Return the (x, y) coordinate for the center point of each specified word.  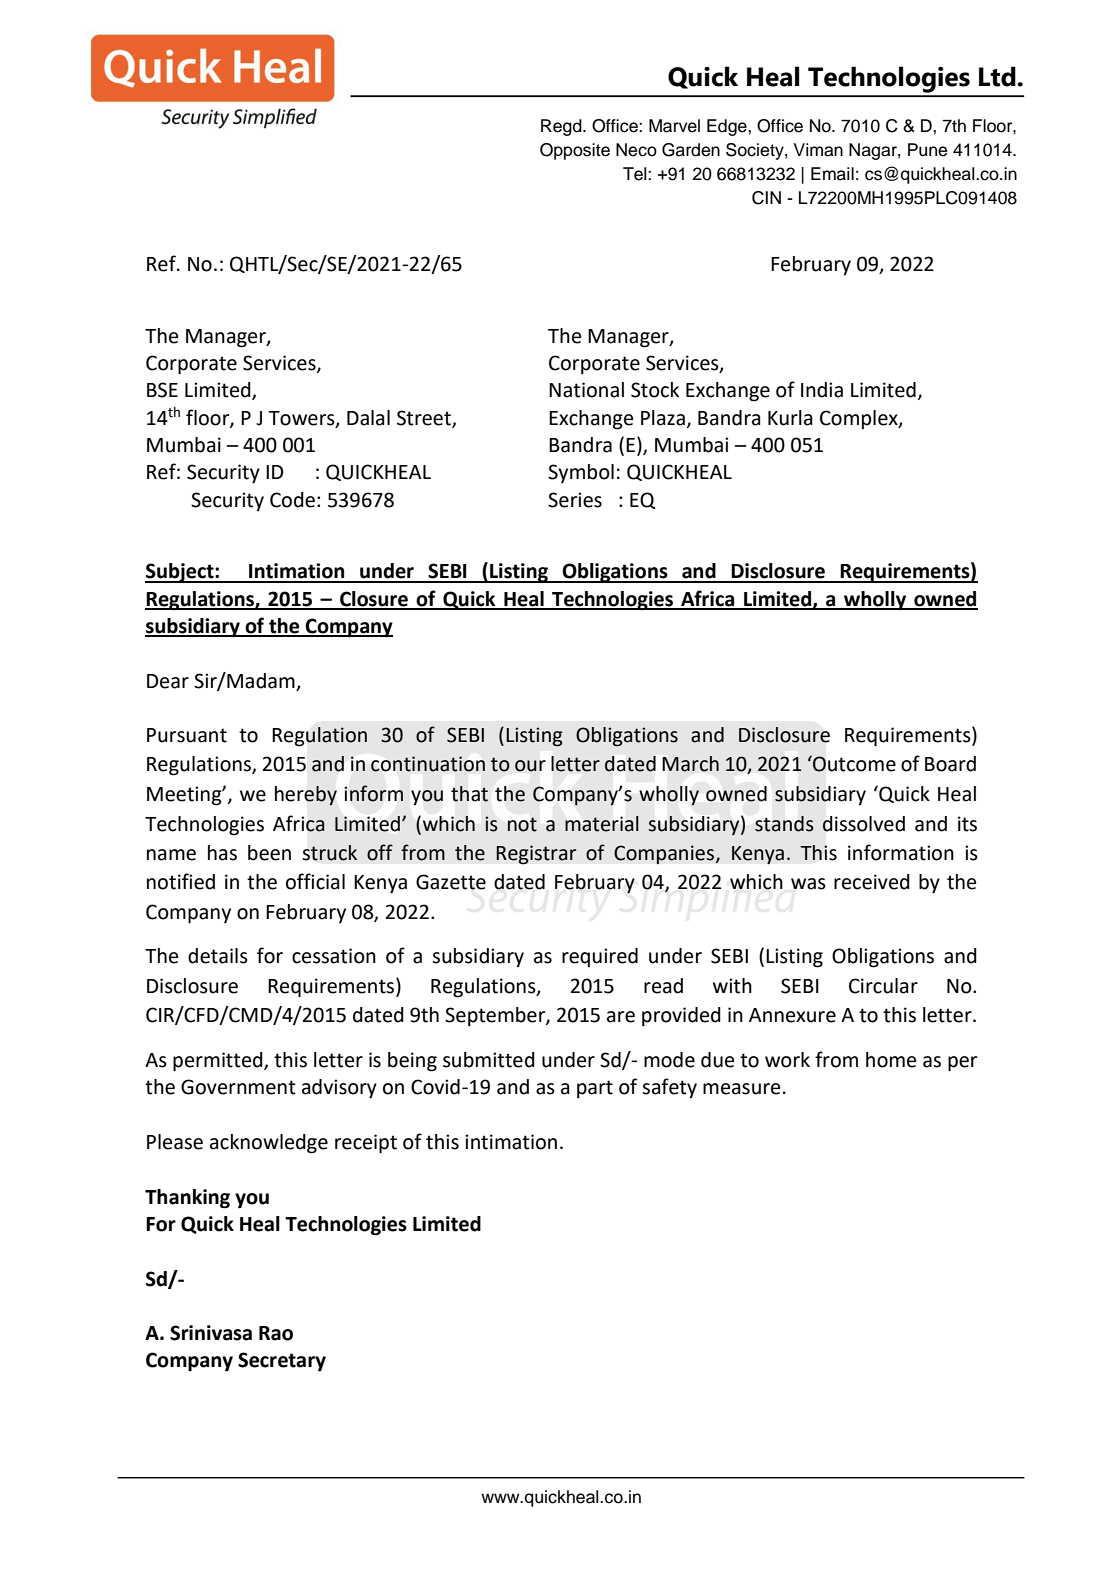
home (891, 1060)
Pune (927, 150)
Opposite (575, 151)
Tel (636, 174)
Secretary (282, 1362)
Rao (276, 1333)
